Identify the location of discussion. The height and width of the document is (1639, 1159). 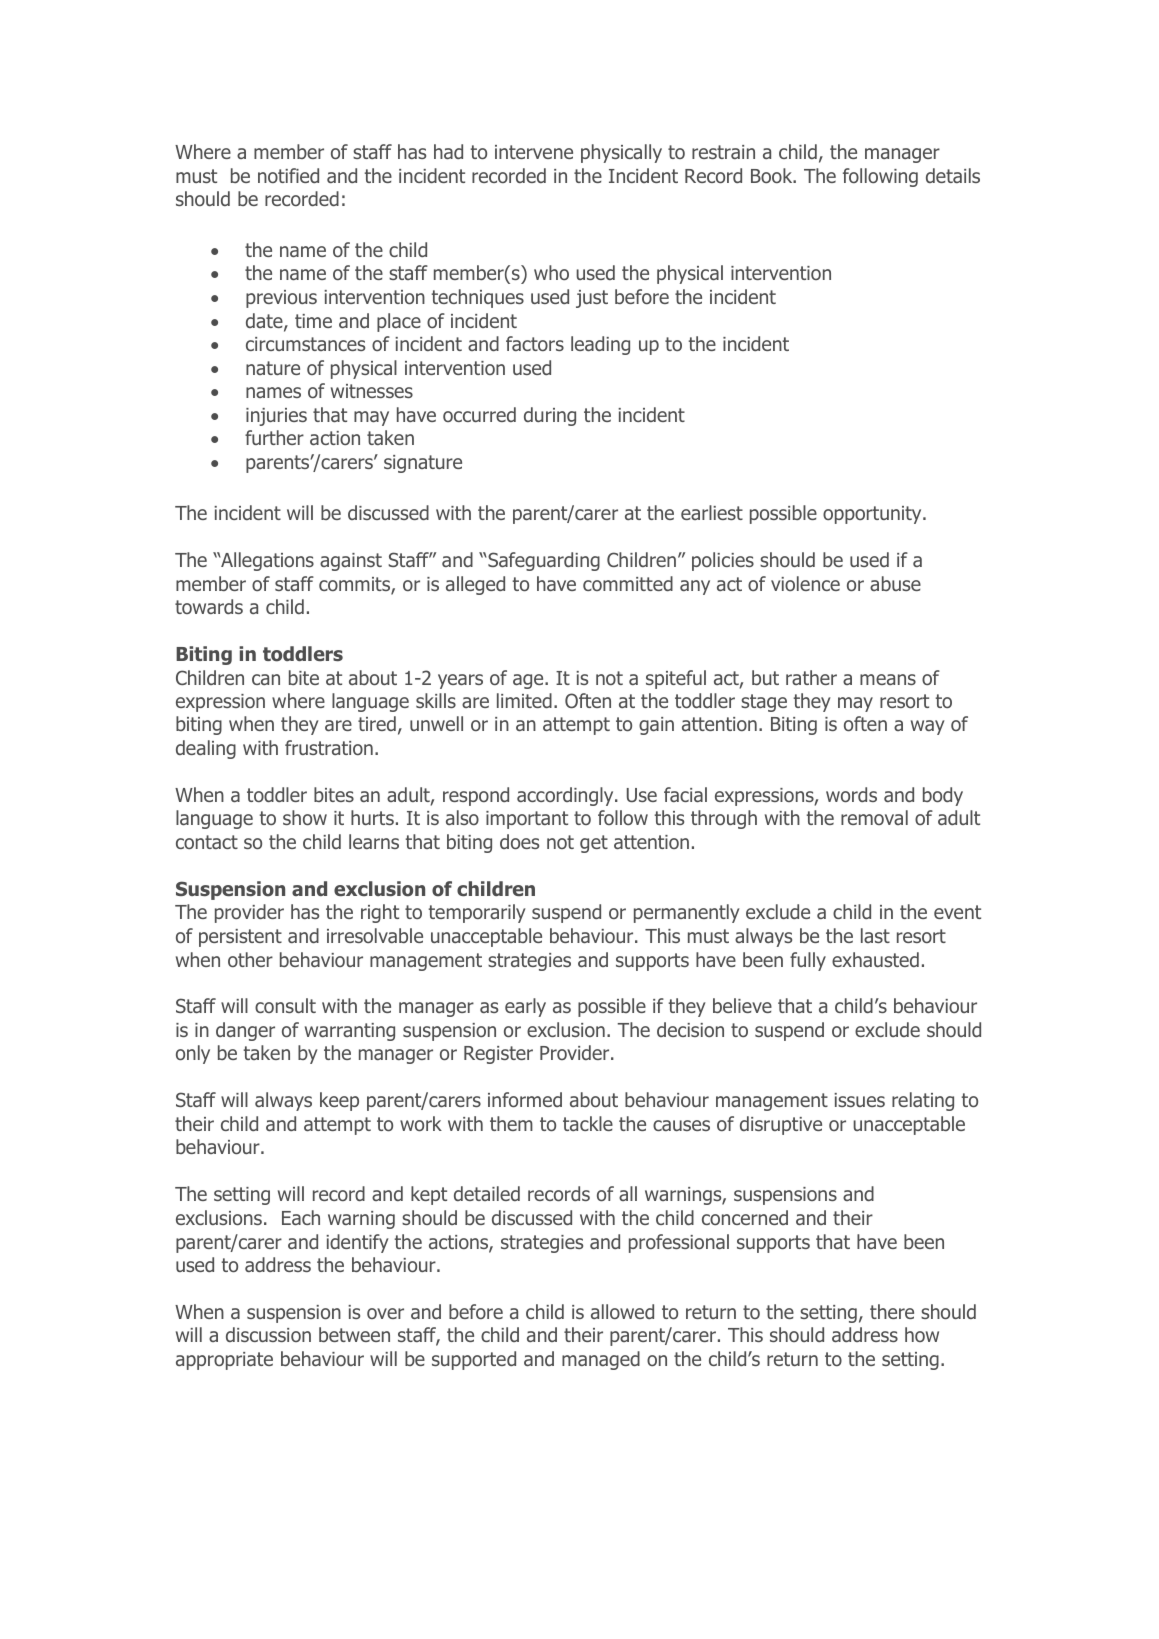
(268, 1334).
